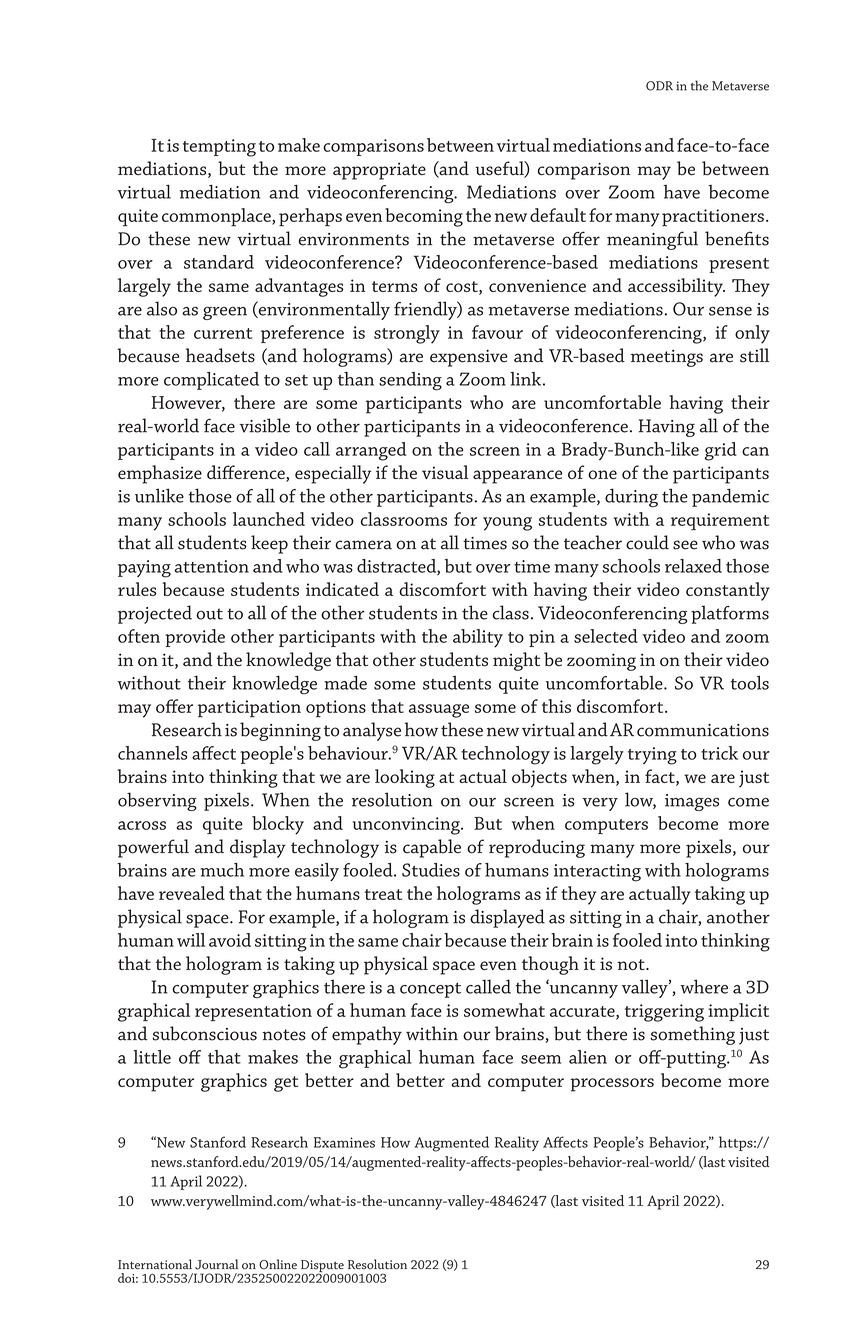  What do you see at coordinates (222, 870) in the screenshot?
I see `much` at bounding box center [222, 870].
